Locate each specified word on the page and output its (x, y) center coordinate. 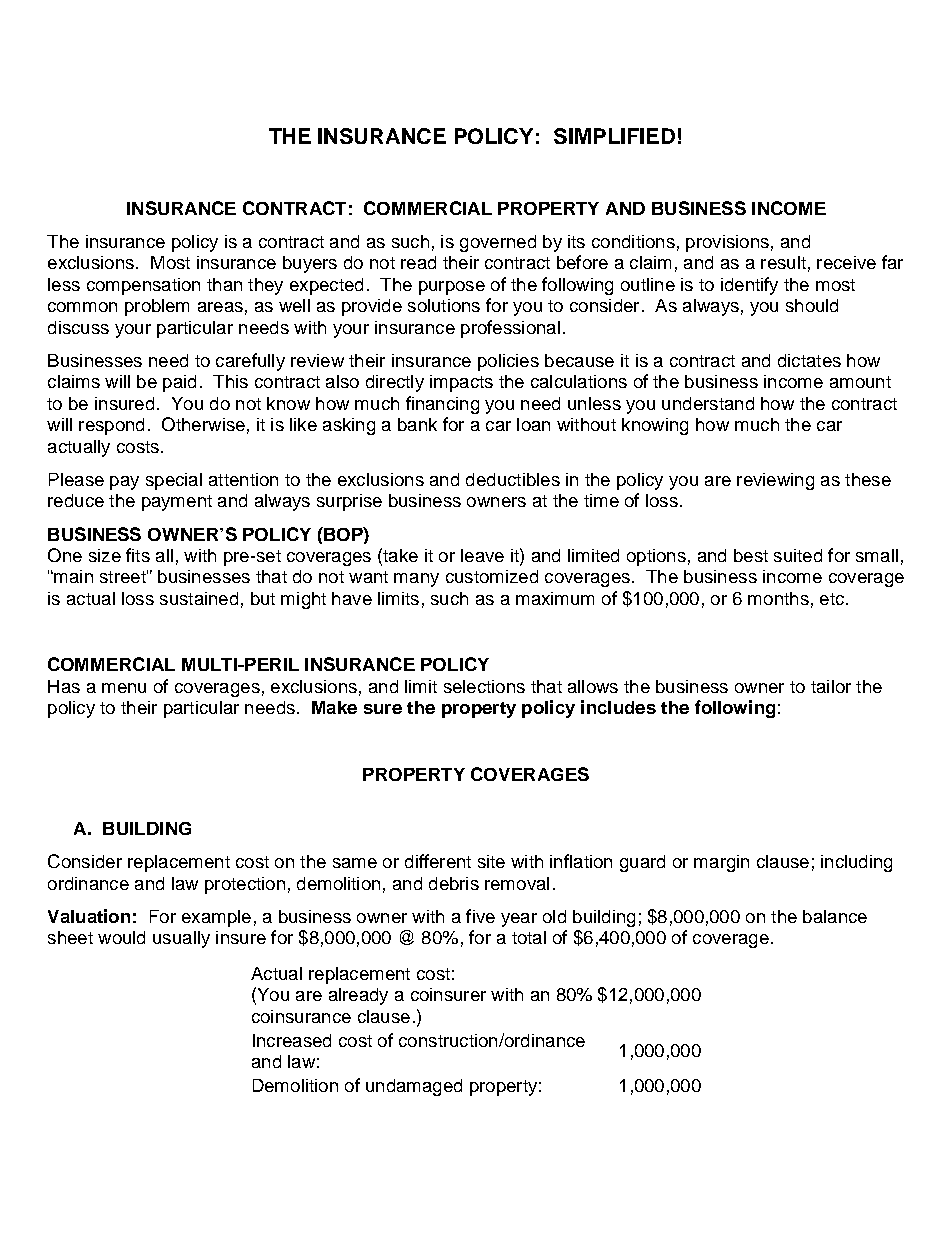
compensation (143, 286)
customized (492, 576)
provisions (727, 243)
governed (498, 243)
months (778, 598)
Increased (292, 1040)
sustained (199, 598)
